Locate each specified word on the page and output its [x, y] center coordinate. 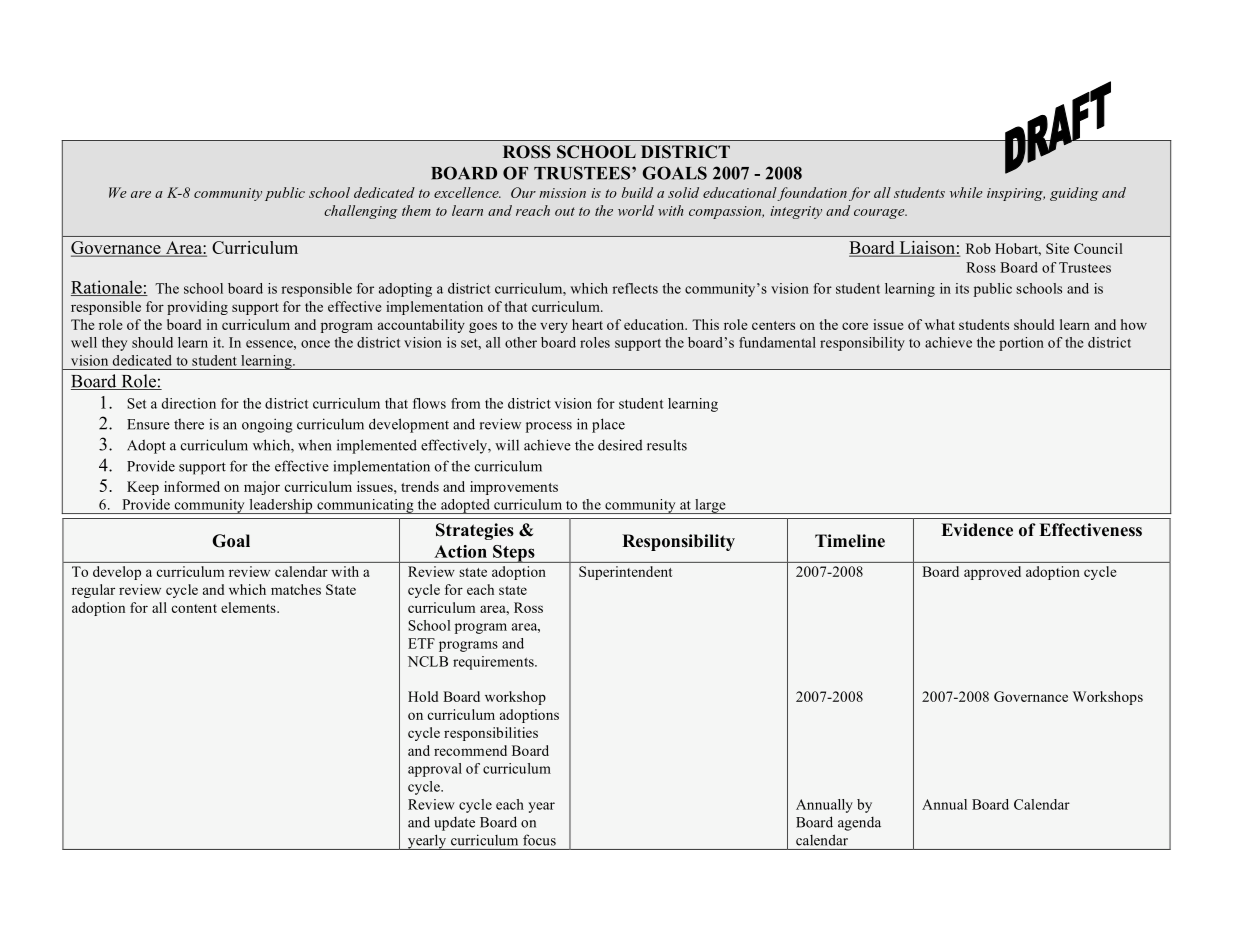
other [521, 342]
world [636, 210]
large [710, 506]
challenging [361, 212]
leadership [281, 506]
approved [992, 573]
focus [539, 840]
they [114, 344]
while [966, 192]
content [194, 608]
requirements [494, 663]
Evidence [977, 530]
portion [1021, 344]
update [454, 824]
